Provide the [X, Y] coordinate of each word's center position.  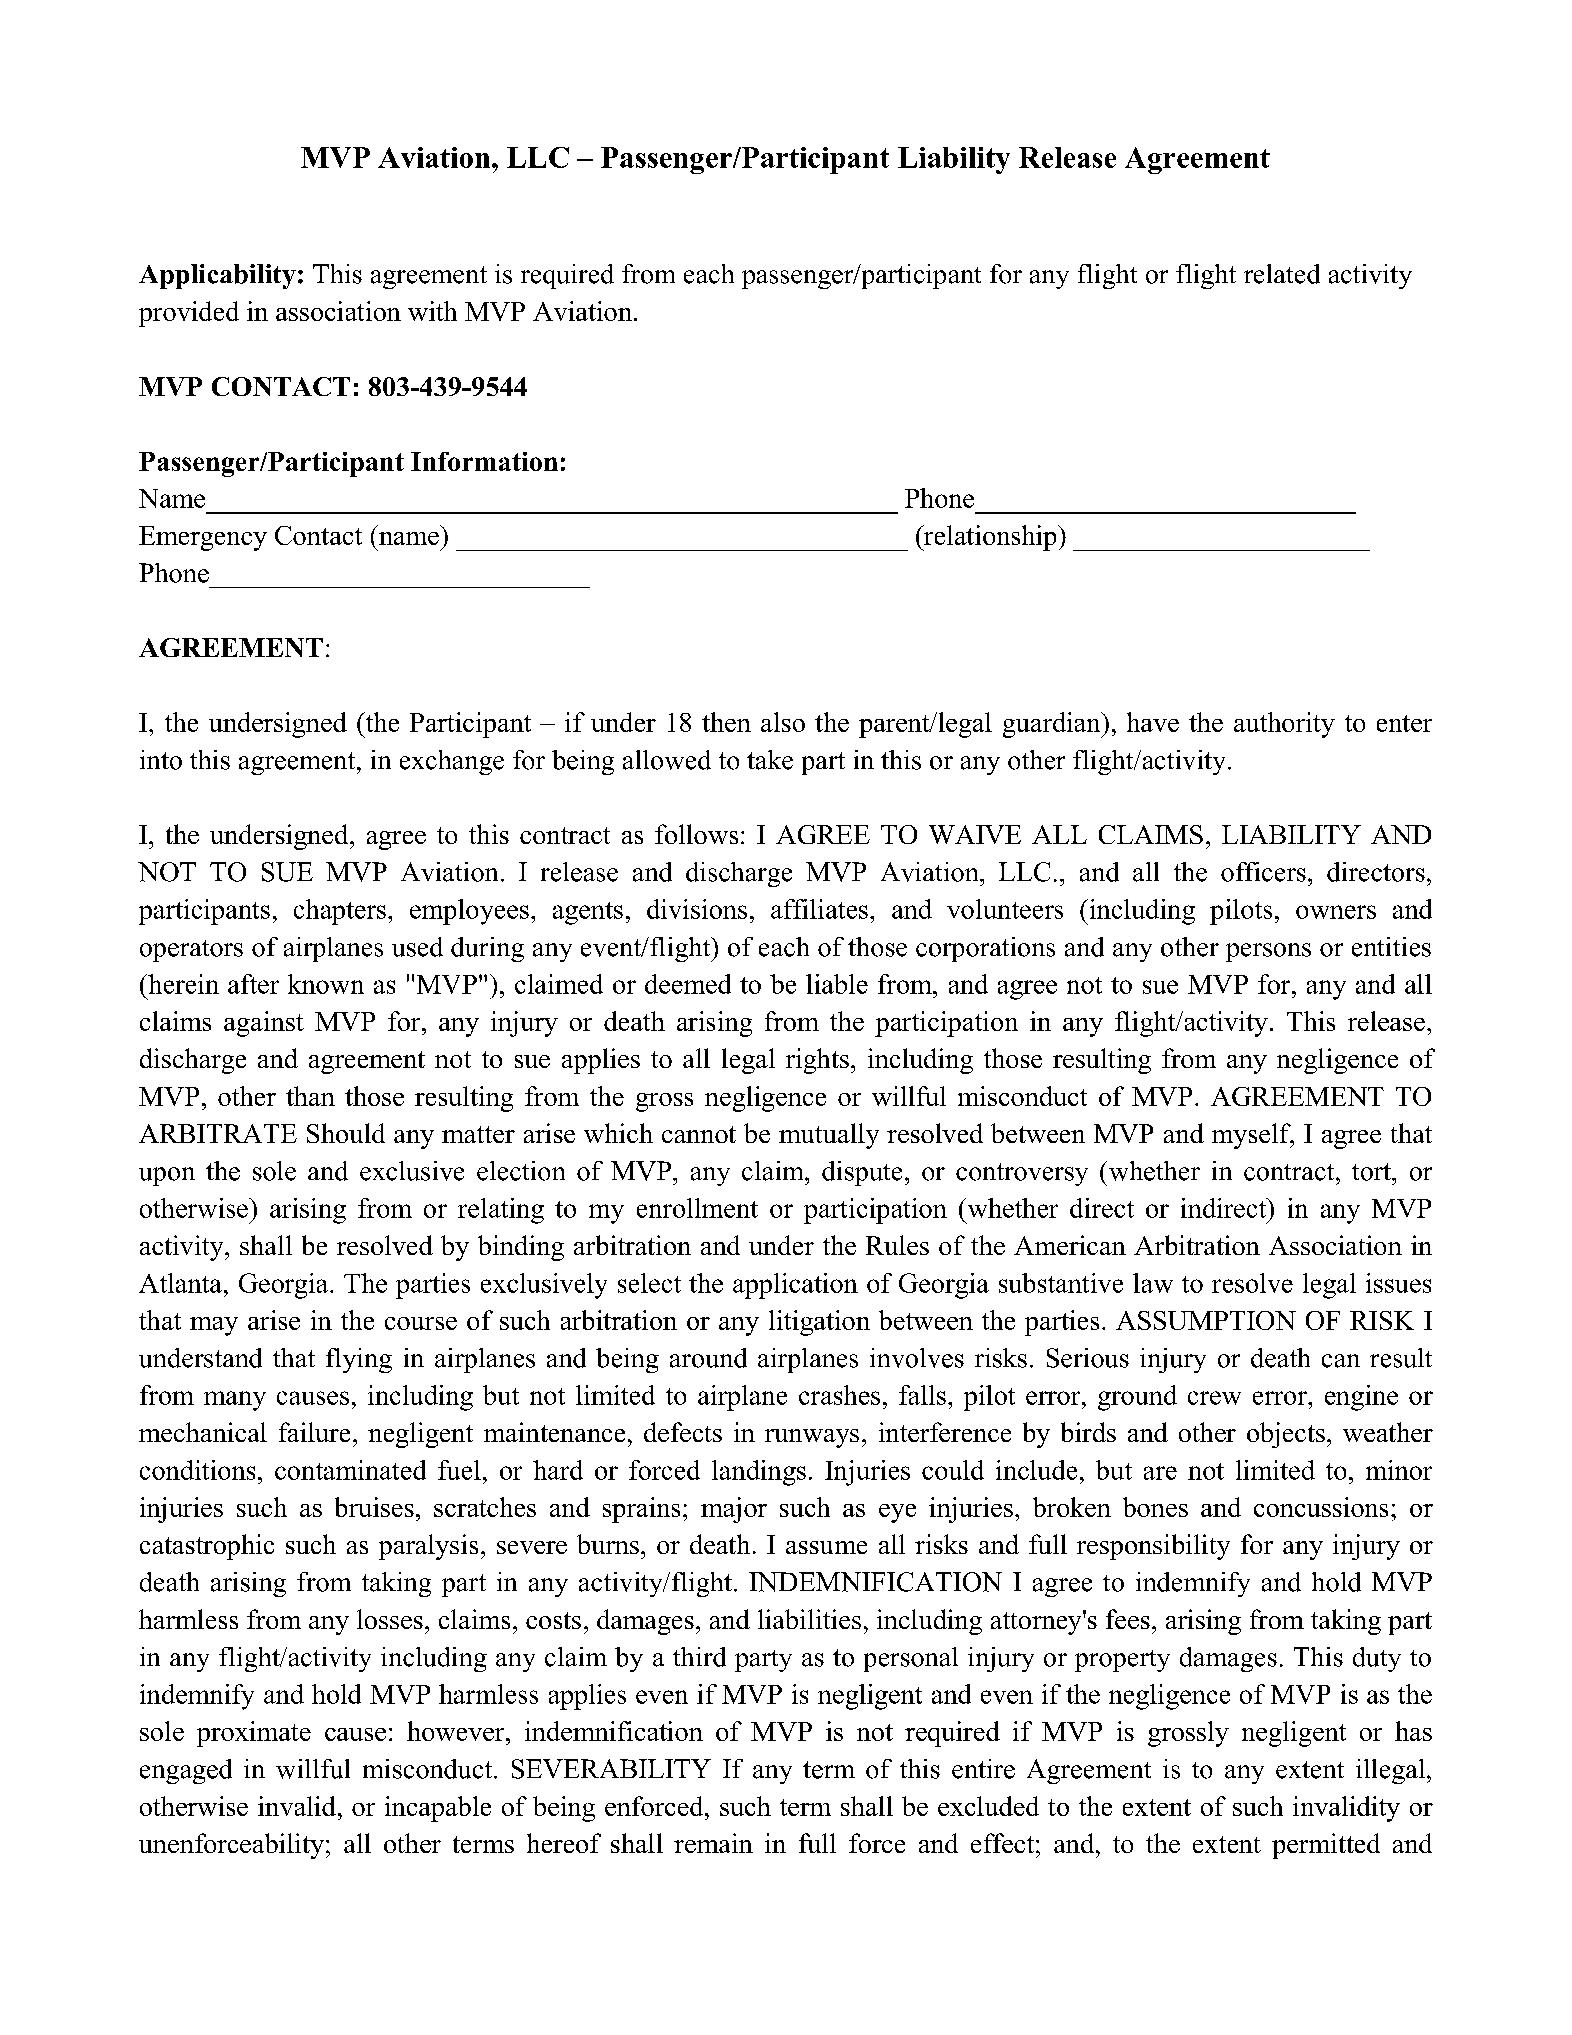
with [432, 311]
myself [1252, 1136]
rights [817, 1061]
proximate [254, 1734]
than [310, 1096]
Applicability [217, 276]
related [1282, 274]
